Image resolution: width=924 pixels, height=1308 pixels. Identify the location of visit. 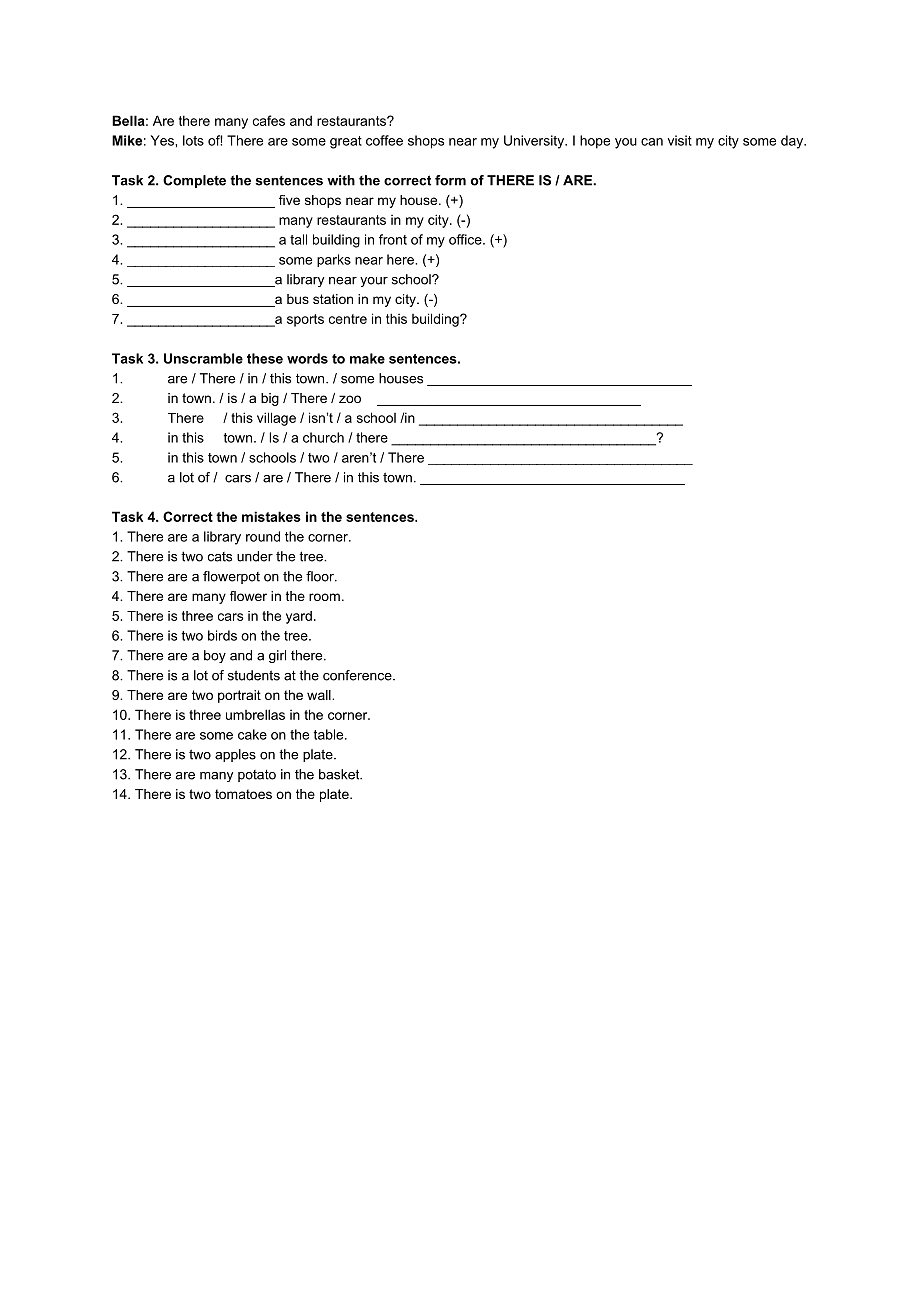
(680, 140).
